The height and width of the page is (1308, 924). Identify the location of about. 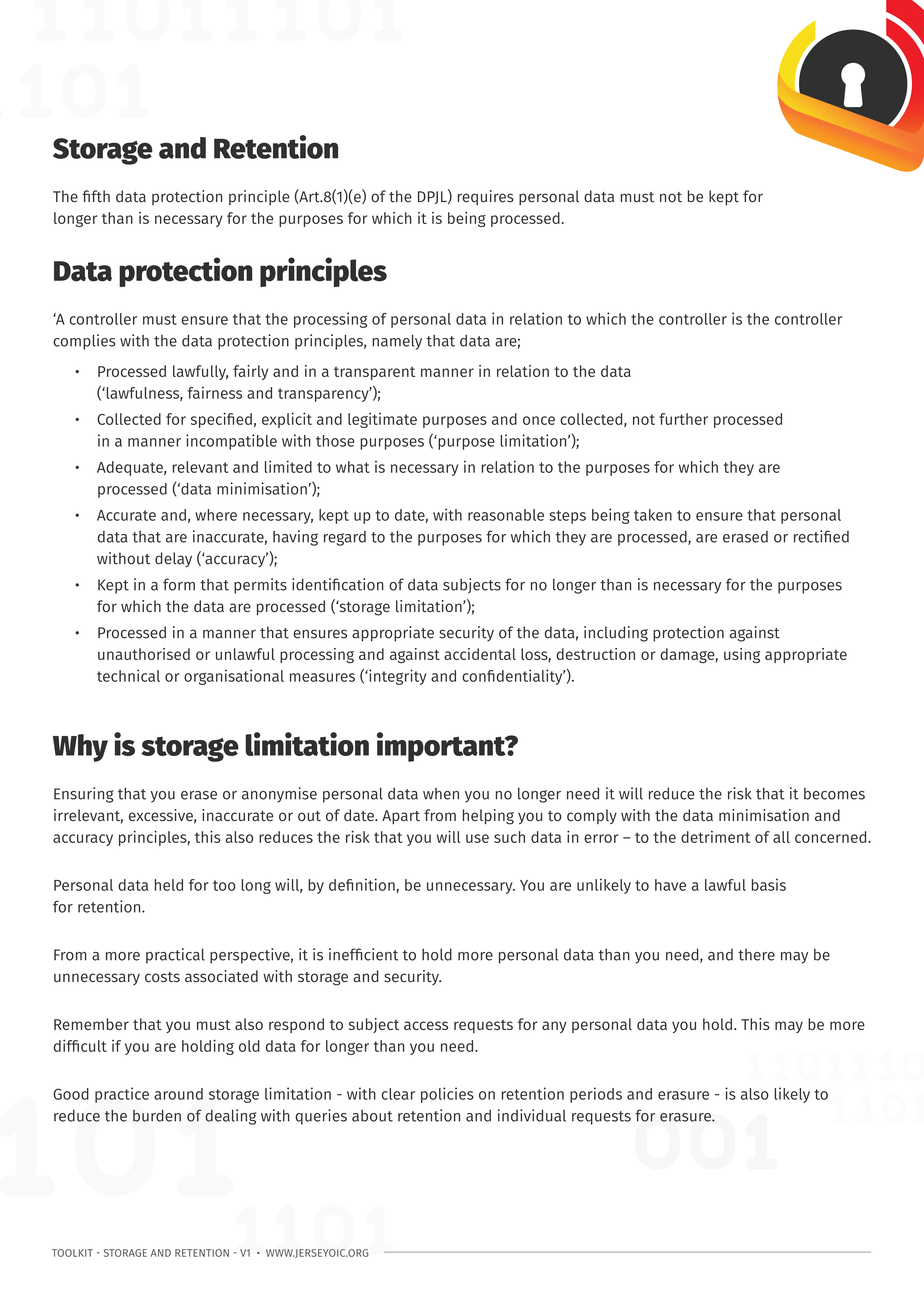
(372, 1116).
